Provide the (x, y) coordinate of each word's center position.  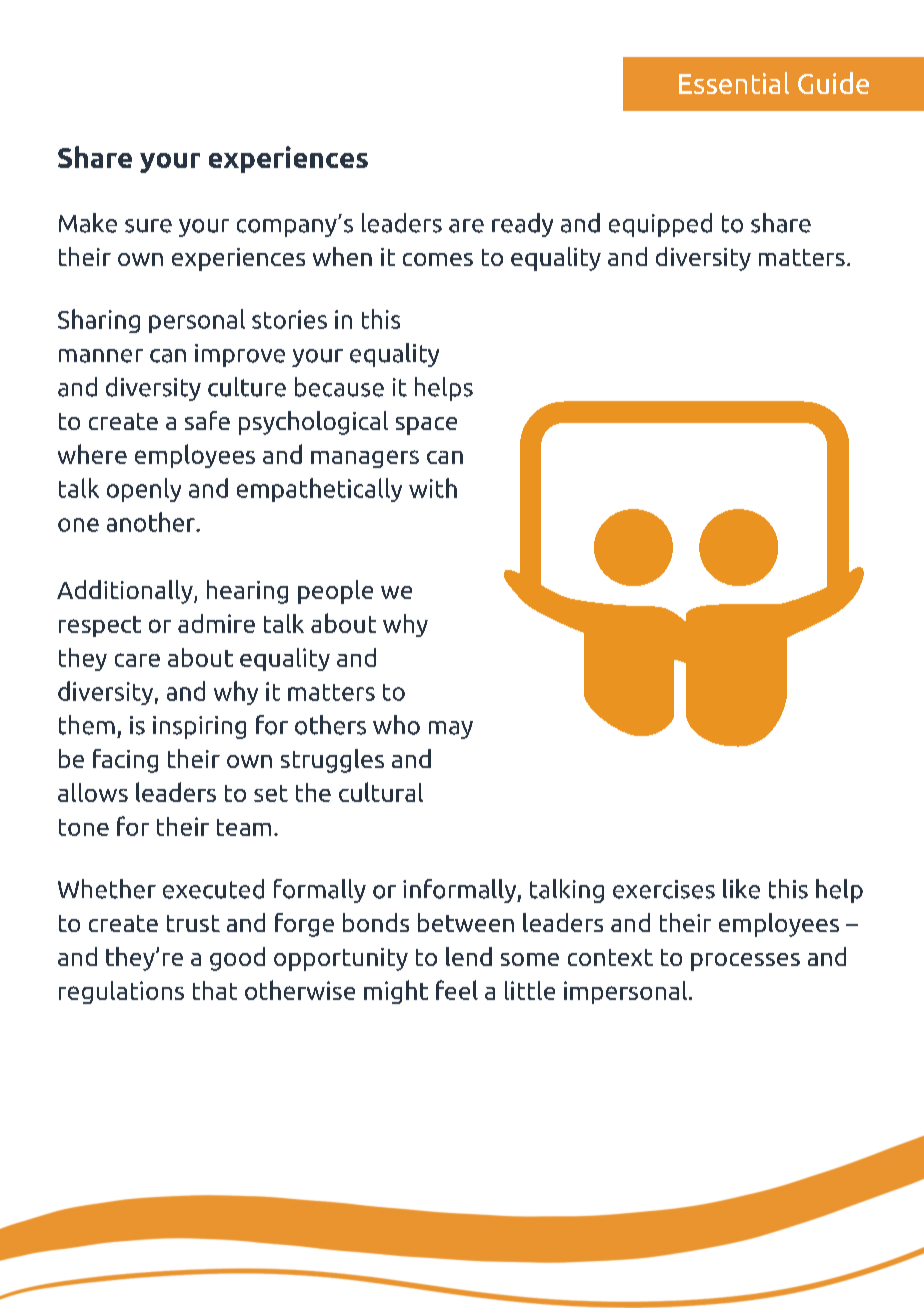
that (215, 990)
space (426, 426)
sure (148, 226)
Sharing (99, 321)
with (433, 488)
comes (438, 259)
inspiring (199, 727)
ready (522, 225)
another (152, 522)
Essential (734, 83)
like (741, 889)
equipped (660, 225)
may (451, 730)
